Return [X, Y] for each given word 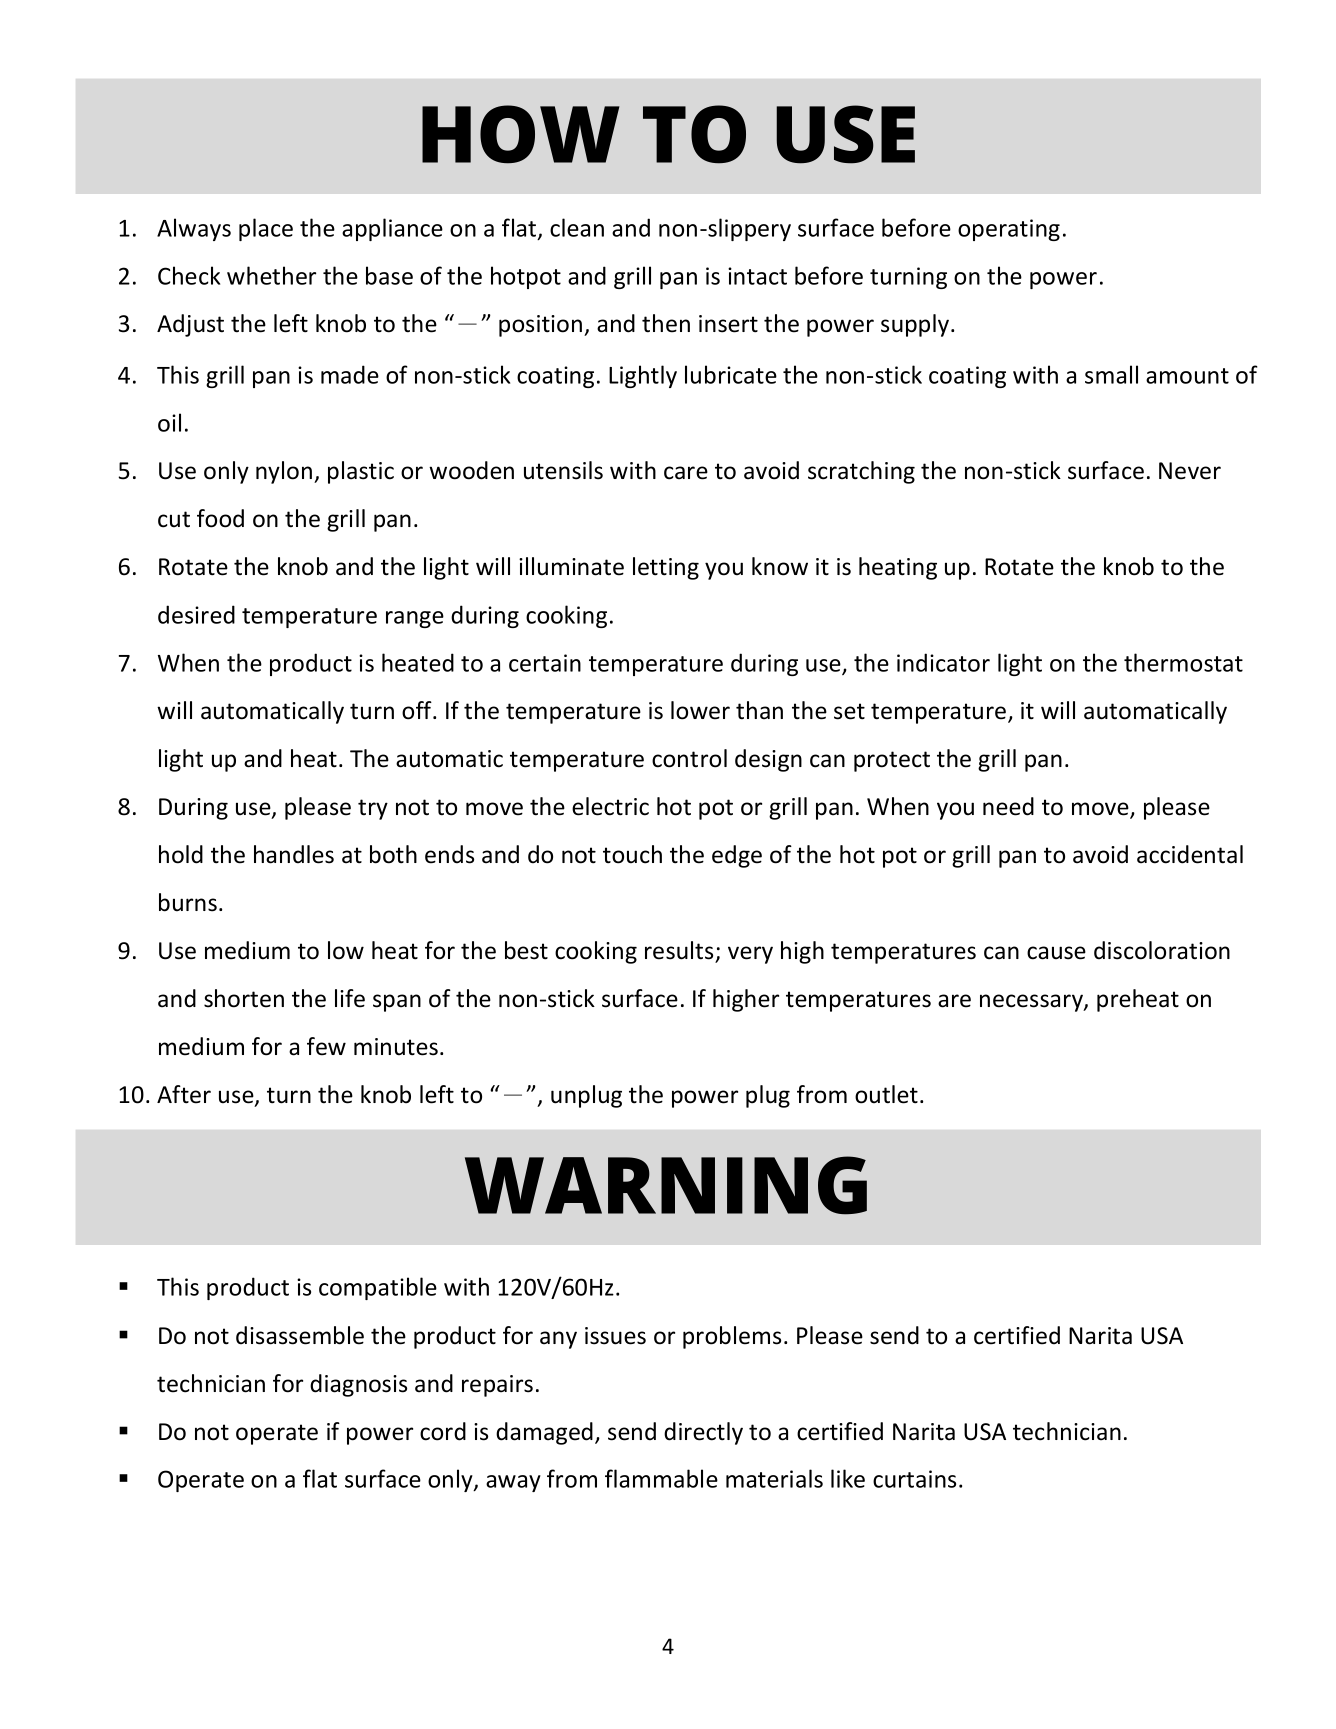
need [1008, 806]
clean [577, 227]
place [266, 229]
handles [294, 854]
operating [1009, 230]
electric [610, 806]
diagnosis [358, 1385]
